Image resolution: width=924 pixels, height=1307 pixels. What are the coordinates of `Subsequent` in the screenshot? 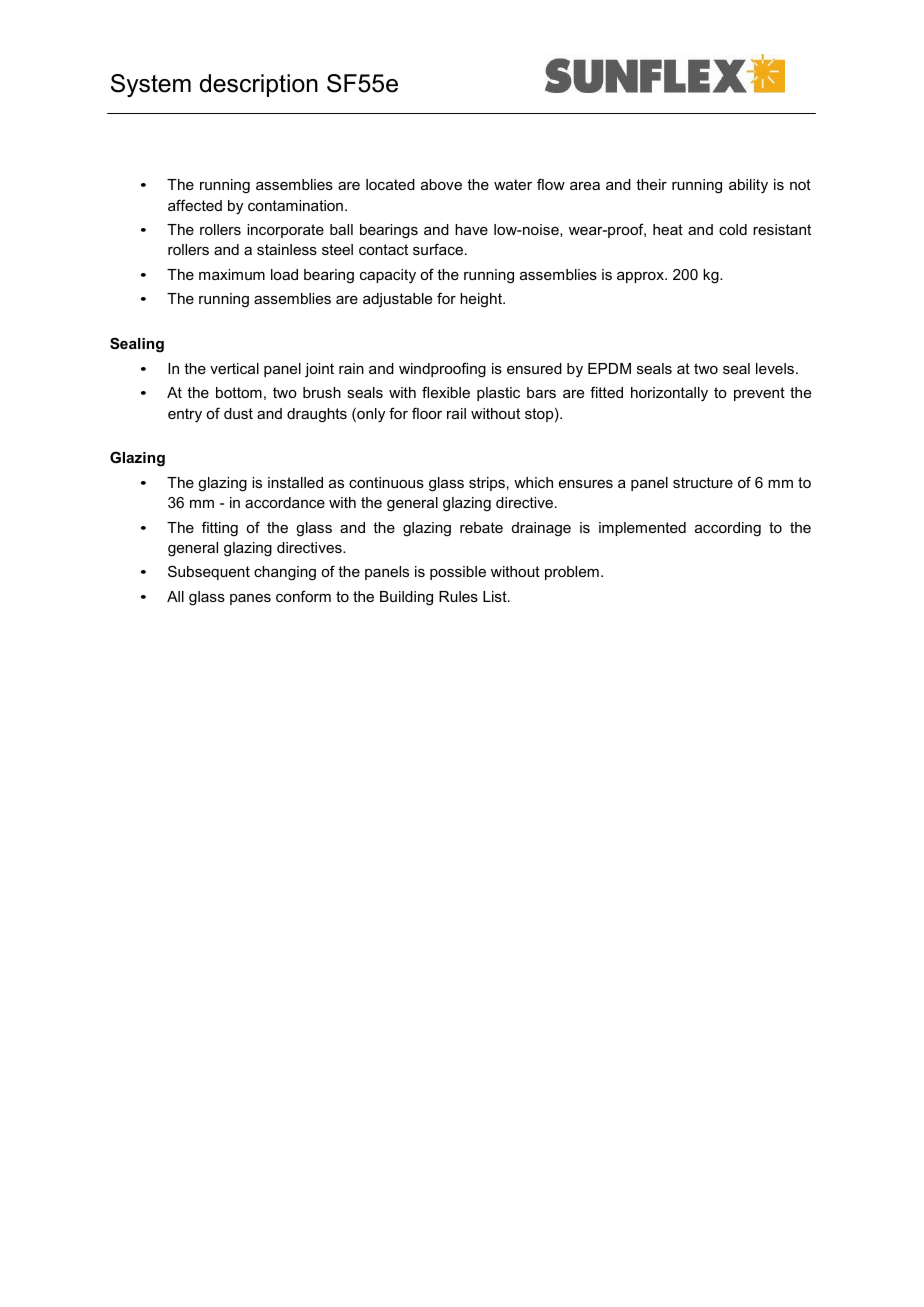 It's located at (209, 572).
